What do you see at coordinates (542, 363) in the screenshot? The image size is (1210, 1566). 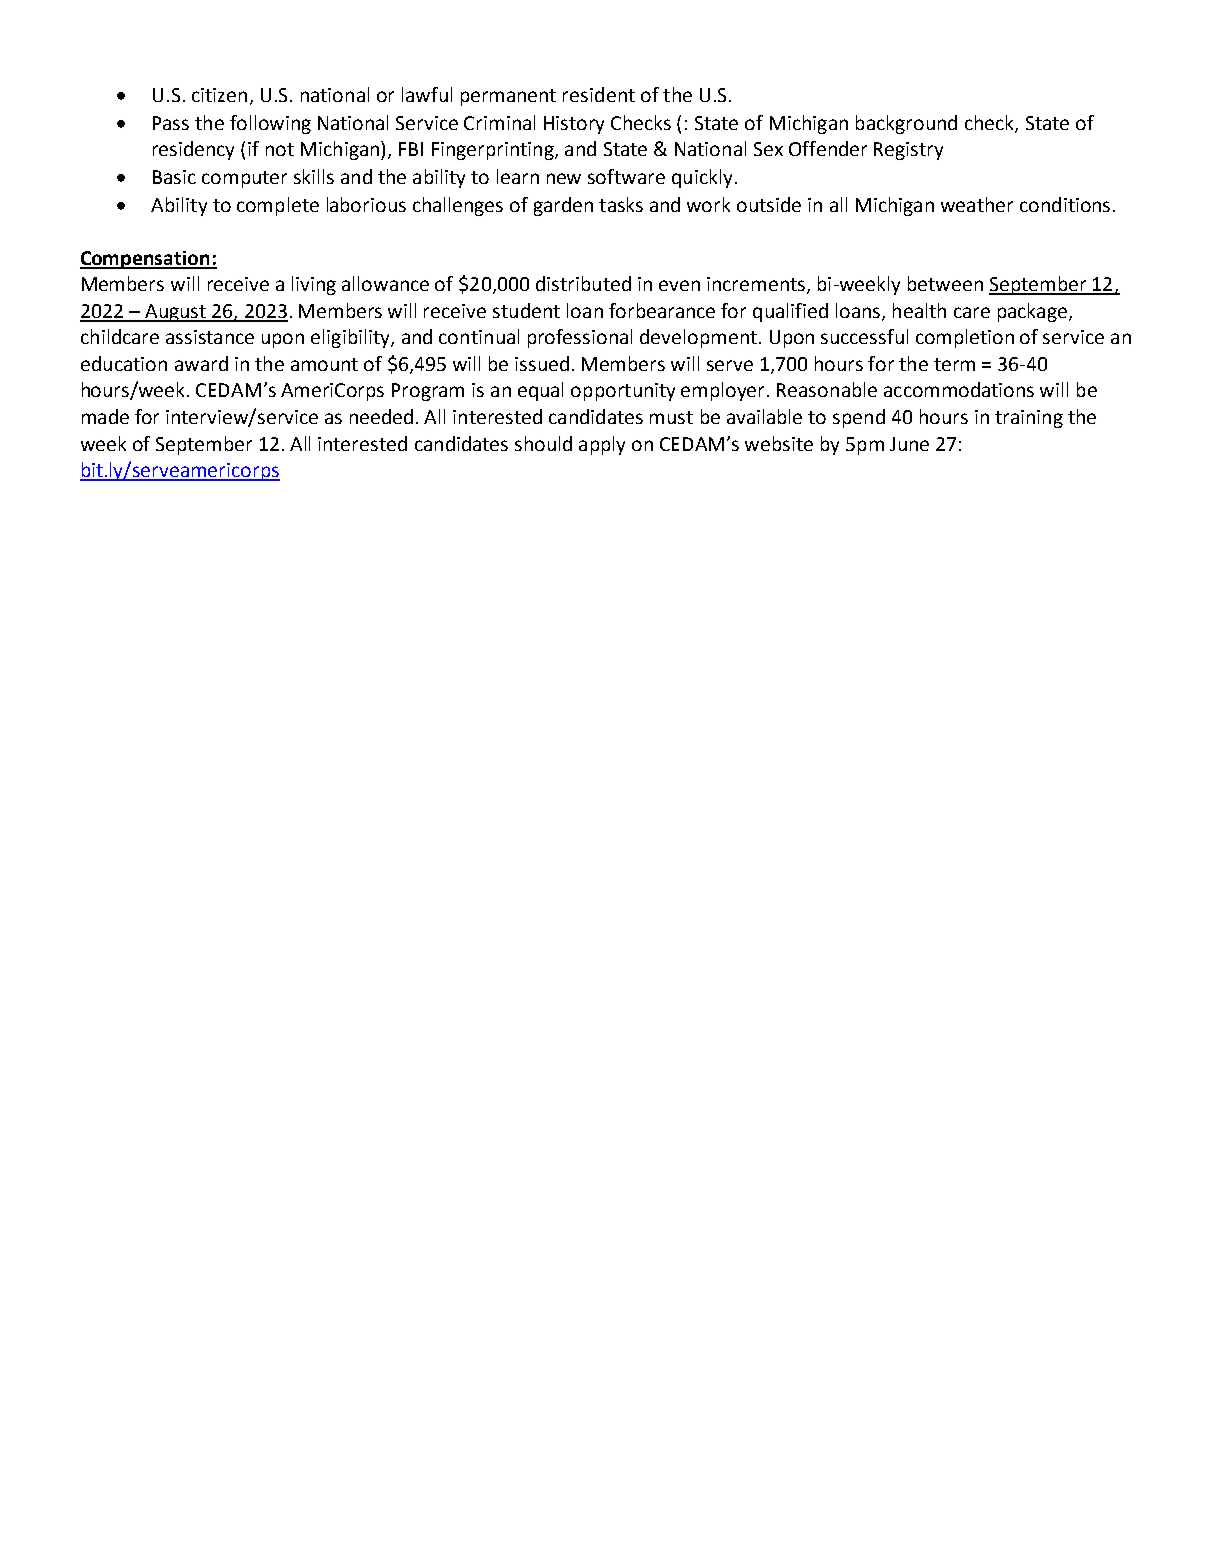 I see `issued` at bounding box center [542, 363].
